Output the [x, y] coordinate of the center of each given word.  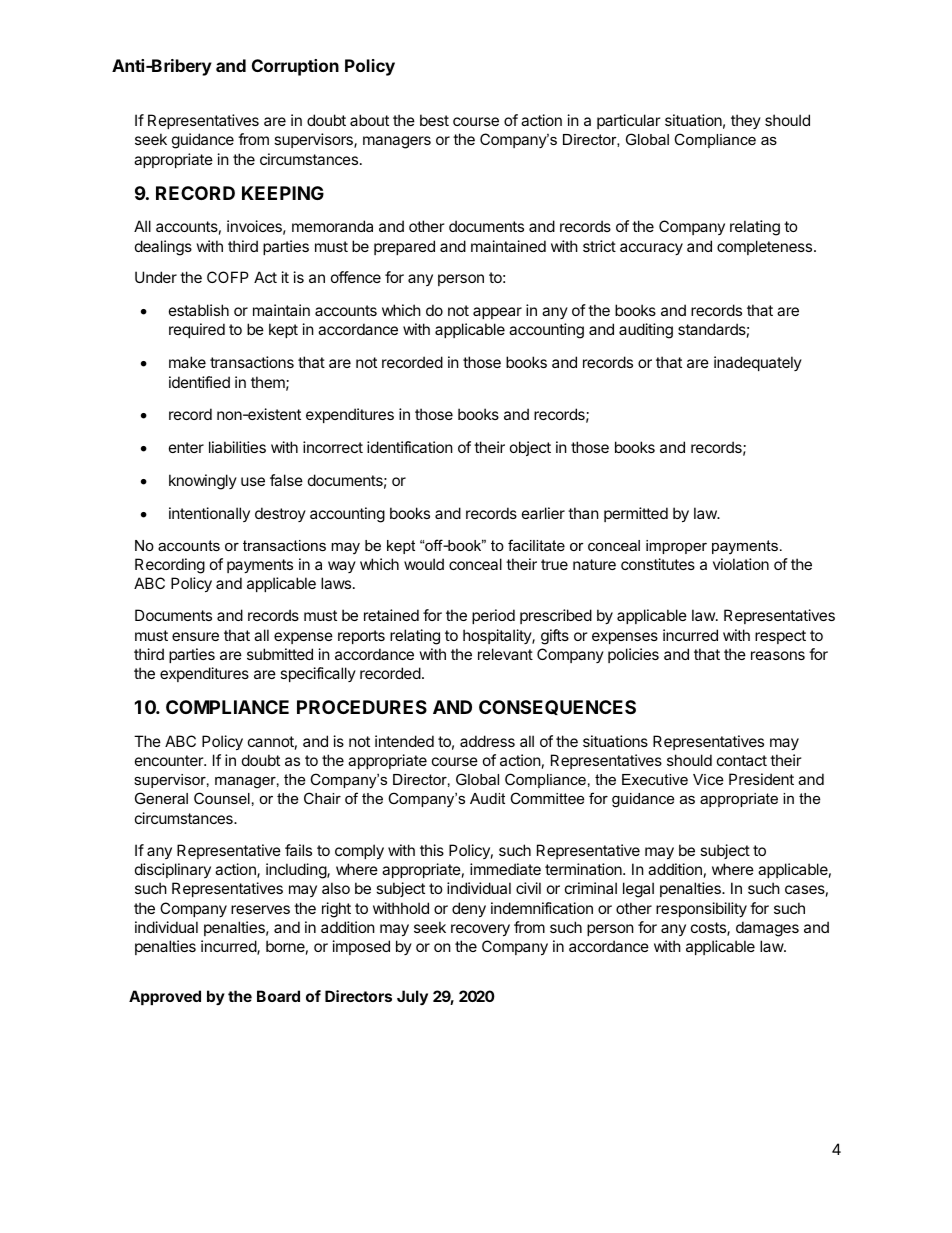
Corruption [295, 67]
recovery [480, 930]
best [434, 120]
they [746, 121]
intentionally [209, 514]
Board [278, 996]
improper [676, 547]
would [424, 564]
